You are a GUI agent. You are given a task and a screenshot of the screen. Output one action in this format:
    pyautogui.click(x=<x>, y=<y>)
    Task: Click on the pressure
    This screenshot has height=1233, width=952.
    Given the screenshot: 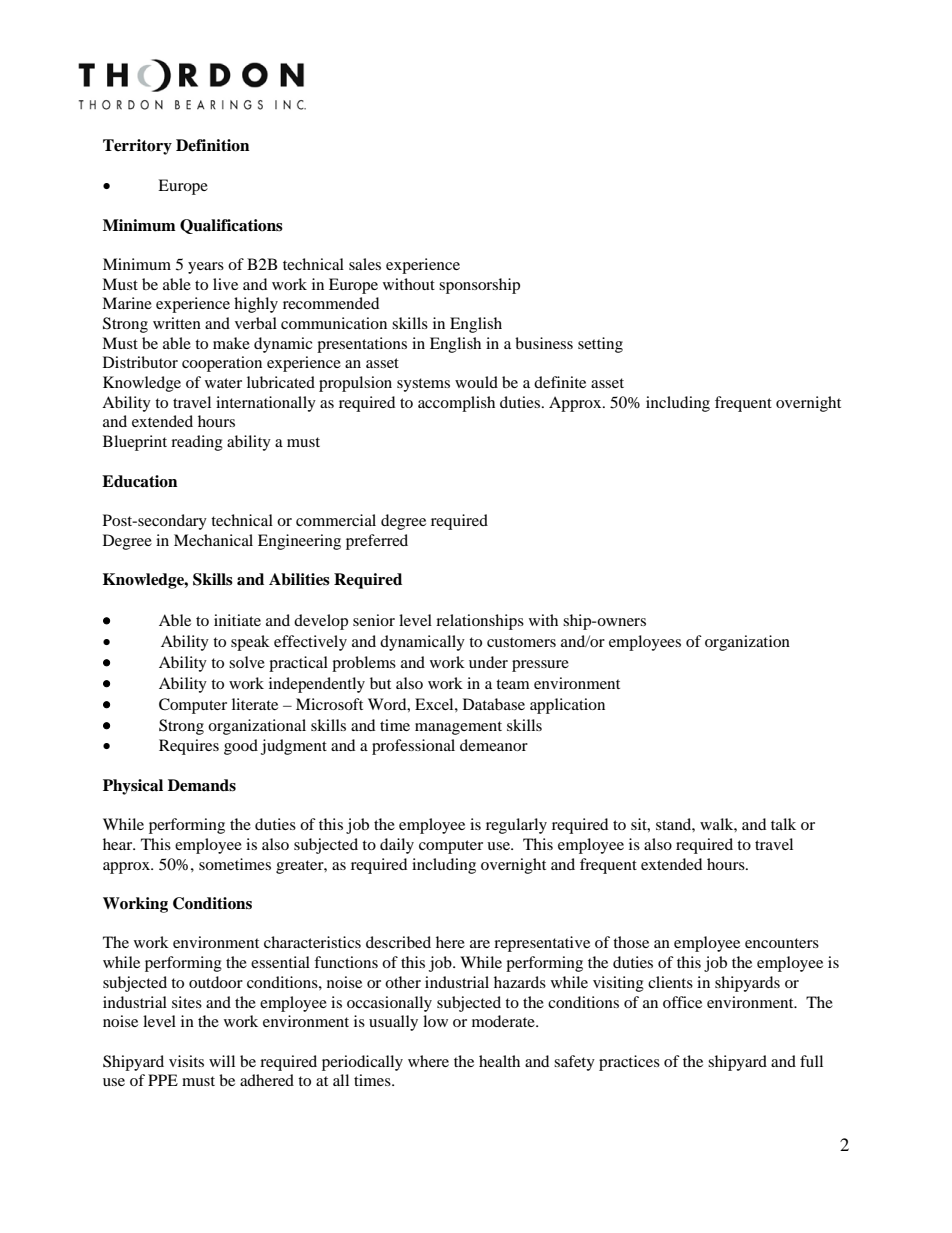 What is the action you would take?
    pyautogui.click(x=540, y=666)
